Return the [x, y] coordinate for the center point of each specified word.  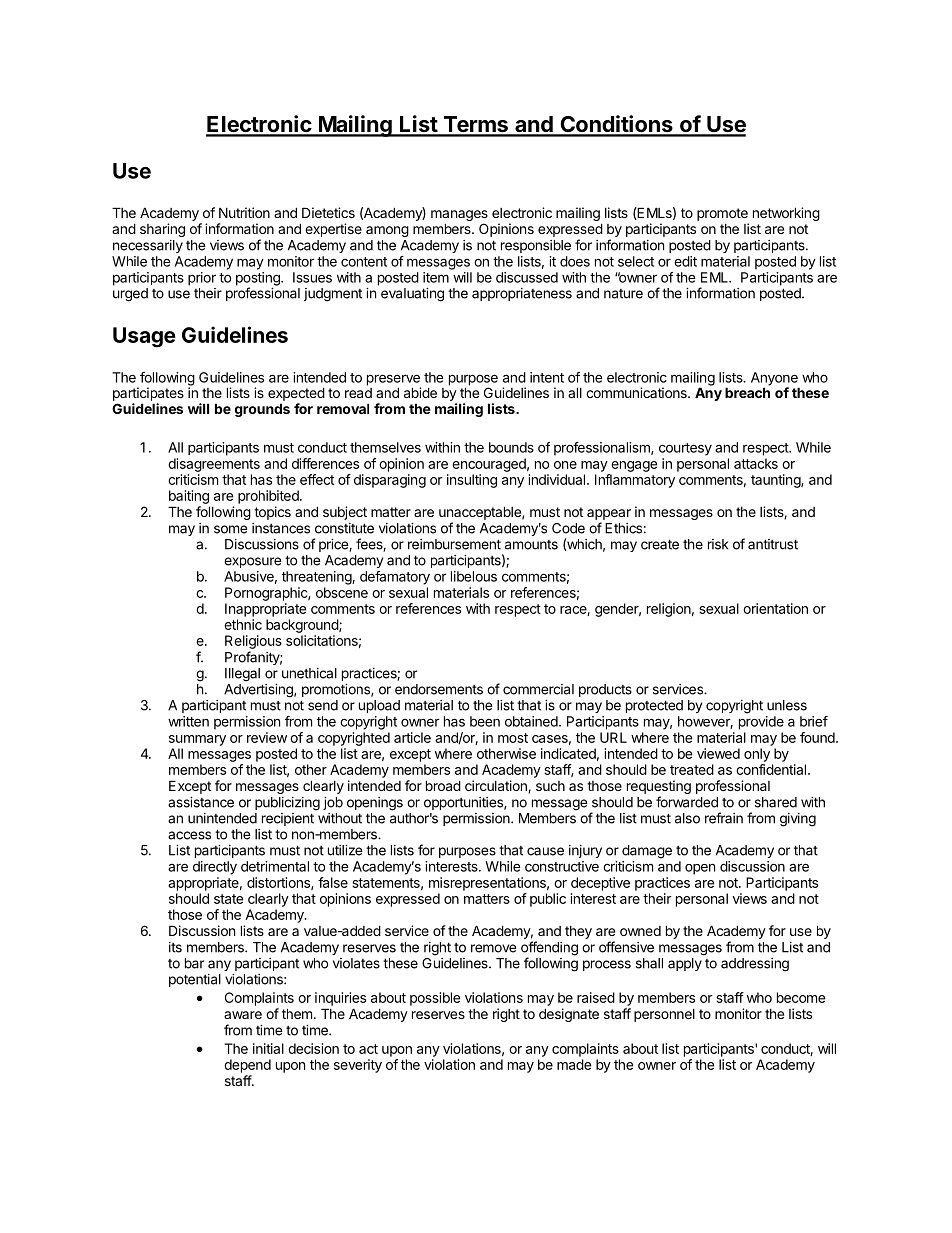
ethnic [243, 624]
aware [243, 1015]
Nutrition [244, 212]
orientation [775, 608]
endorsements [439, 689]
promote [722, 214]
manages [459, 217]
